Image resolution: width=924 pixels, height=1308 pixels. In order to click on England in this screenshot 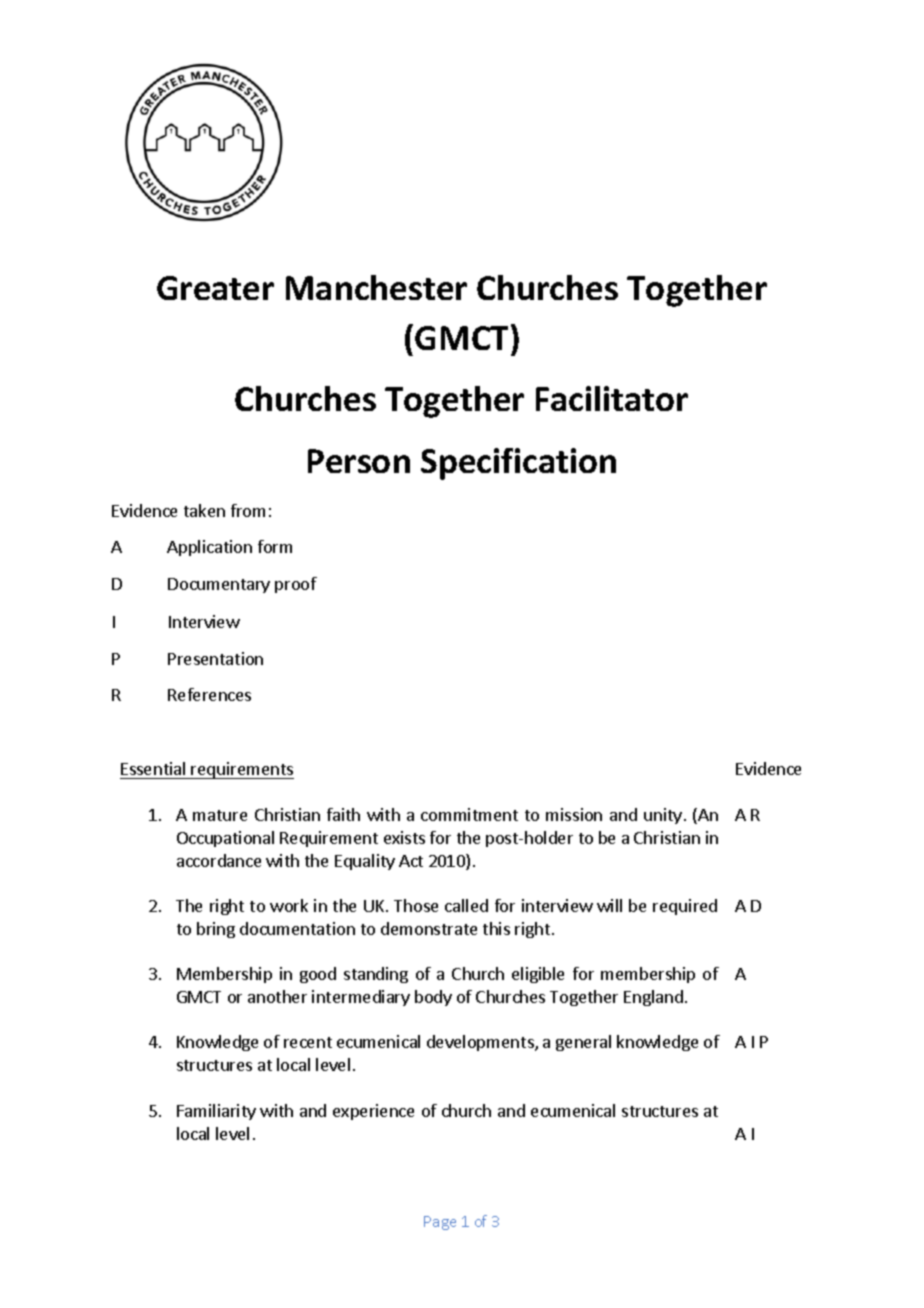, I will do `click(653, 998)`.
